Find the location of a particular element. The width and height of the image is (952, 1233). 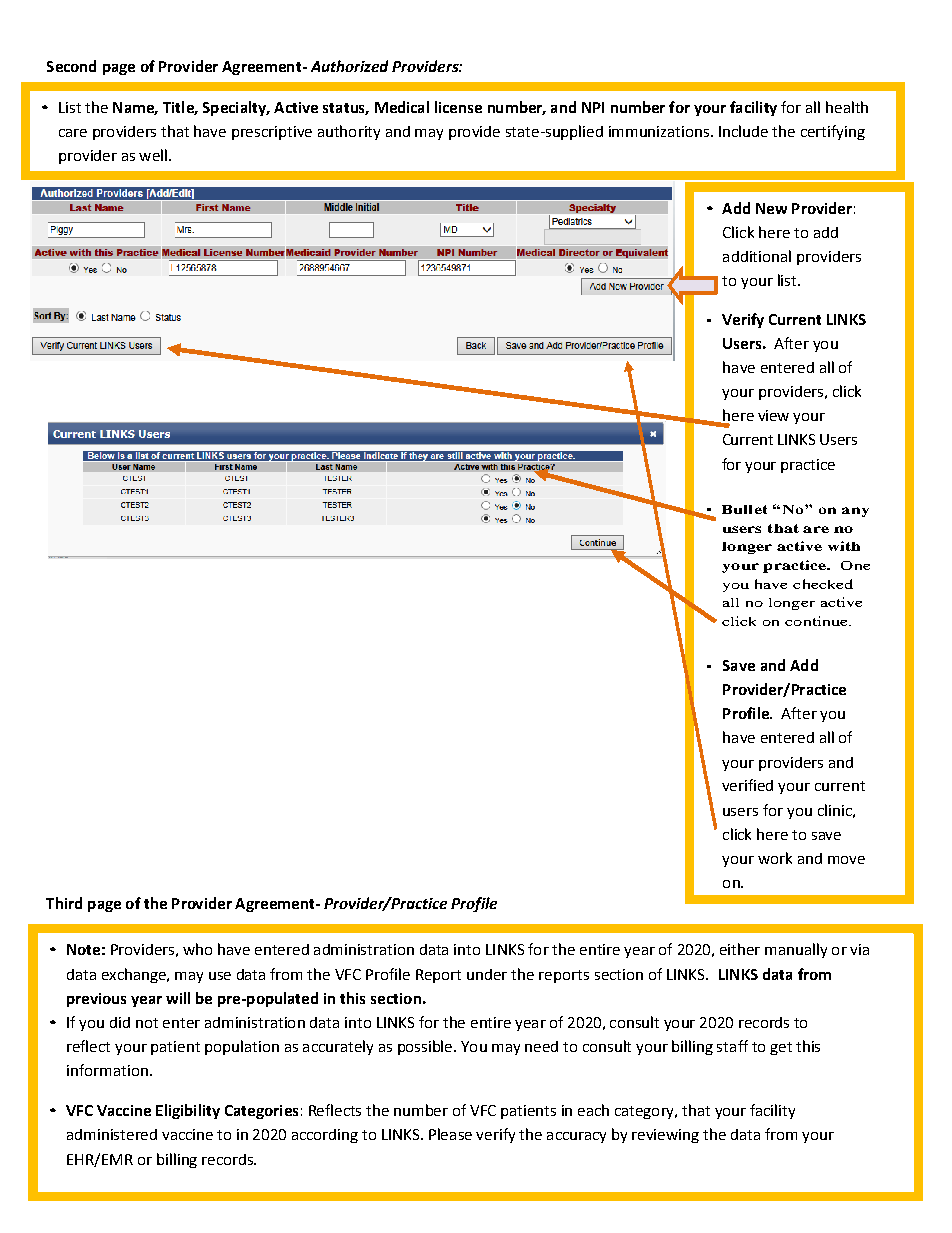

who is located at coordinates (197, 949).
